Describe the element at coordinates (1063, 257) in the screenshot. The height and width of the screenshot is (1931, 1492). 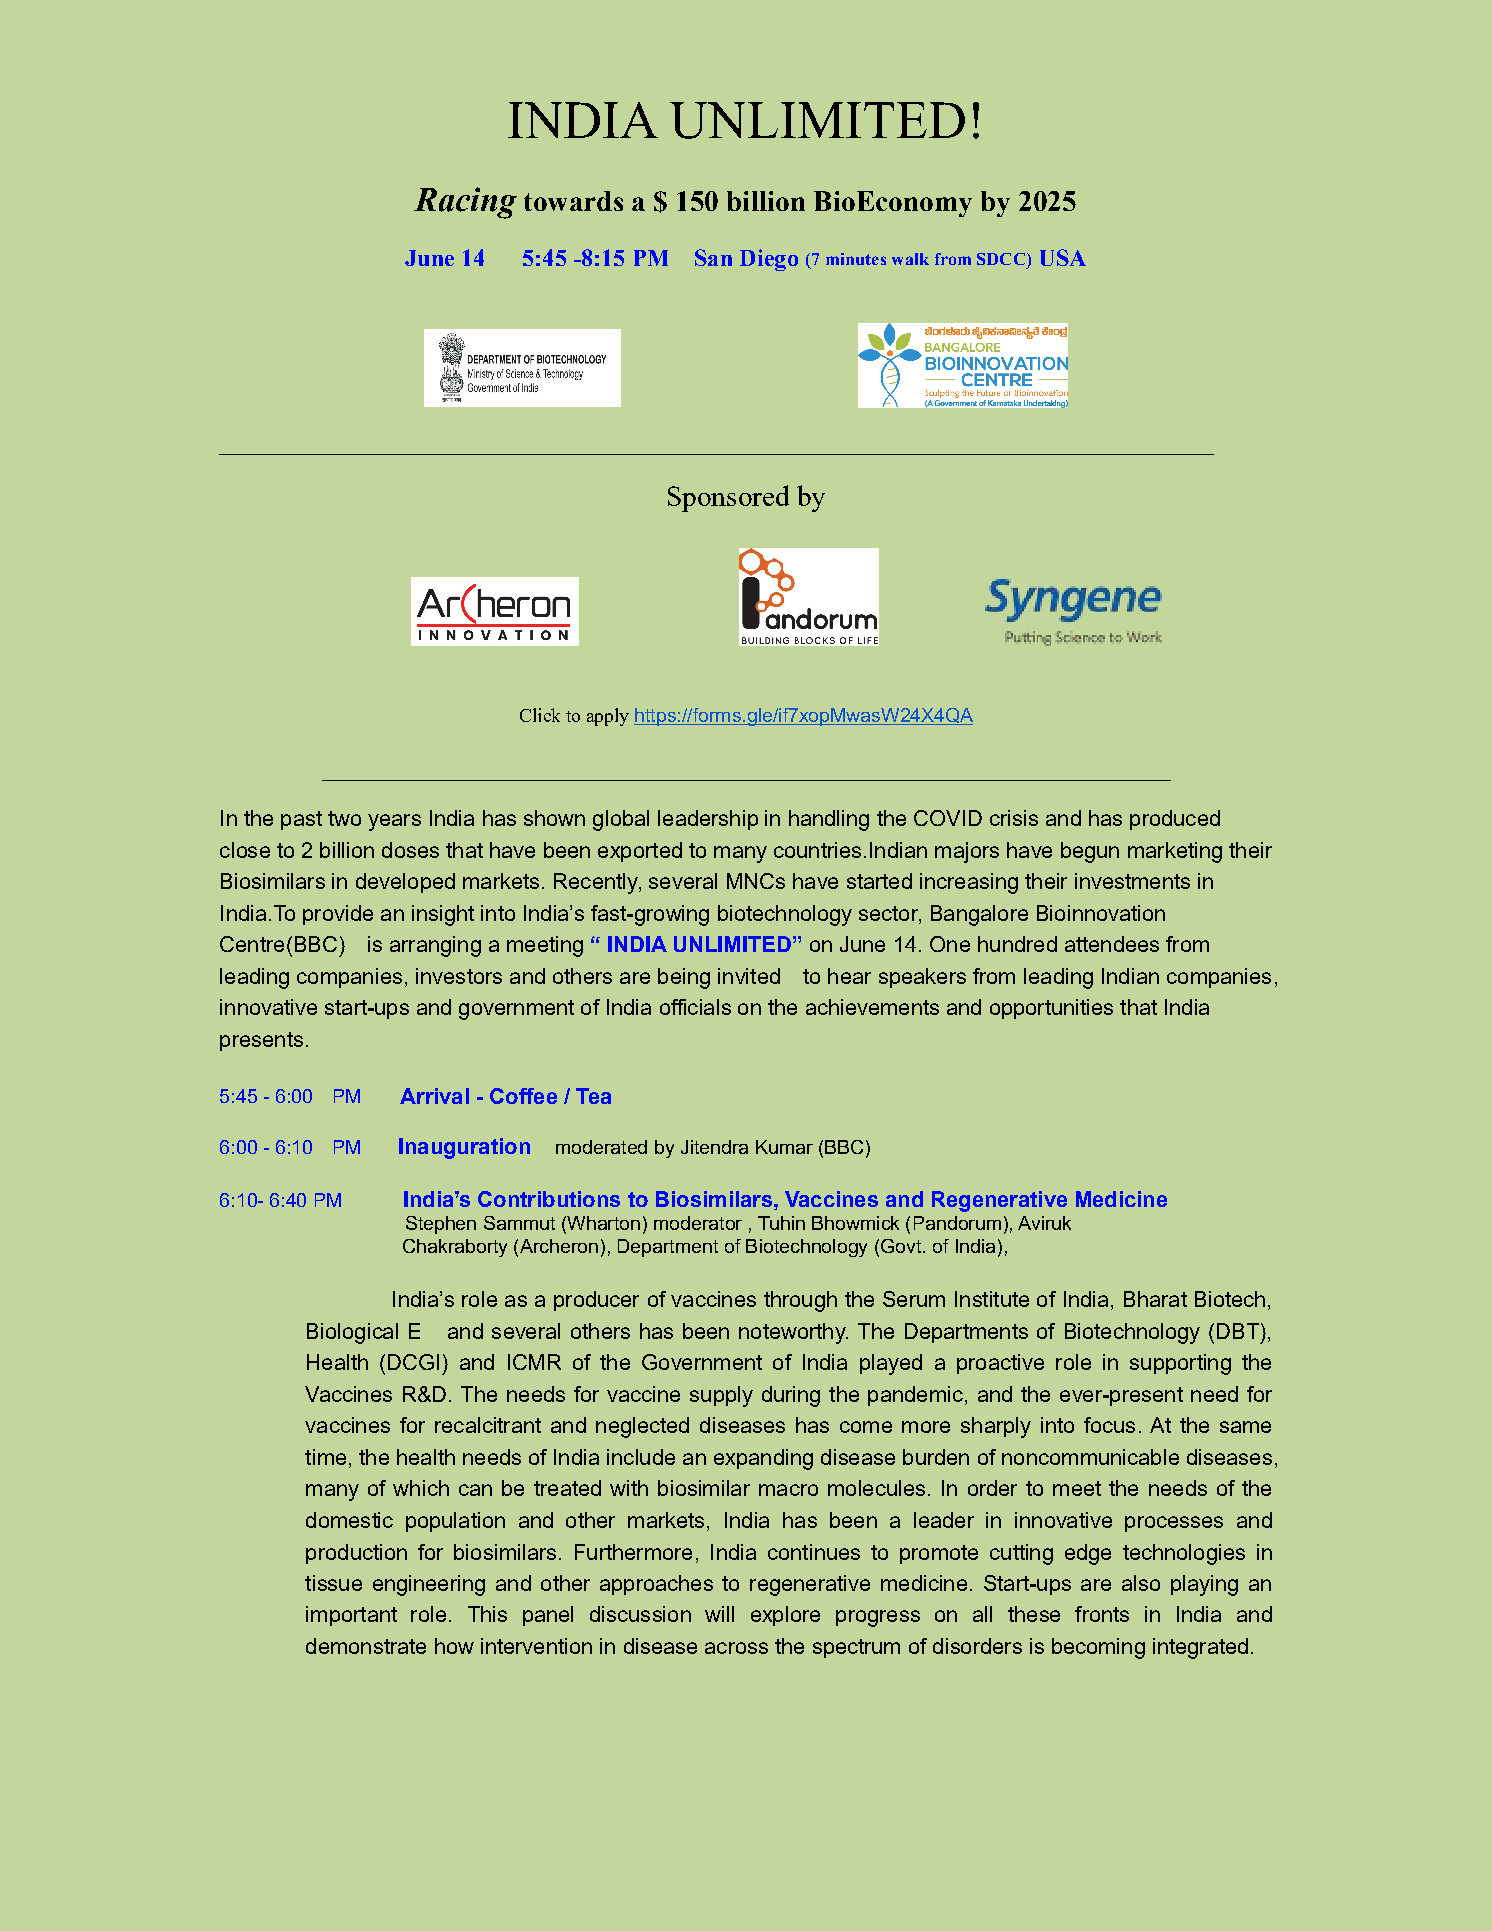
I see `USA` at that location.
